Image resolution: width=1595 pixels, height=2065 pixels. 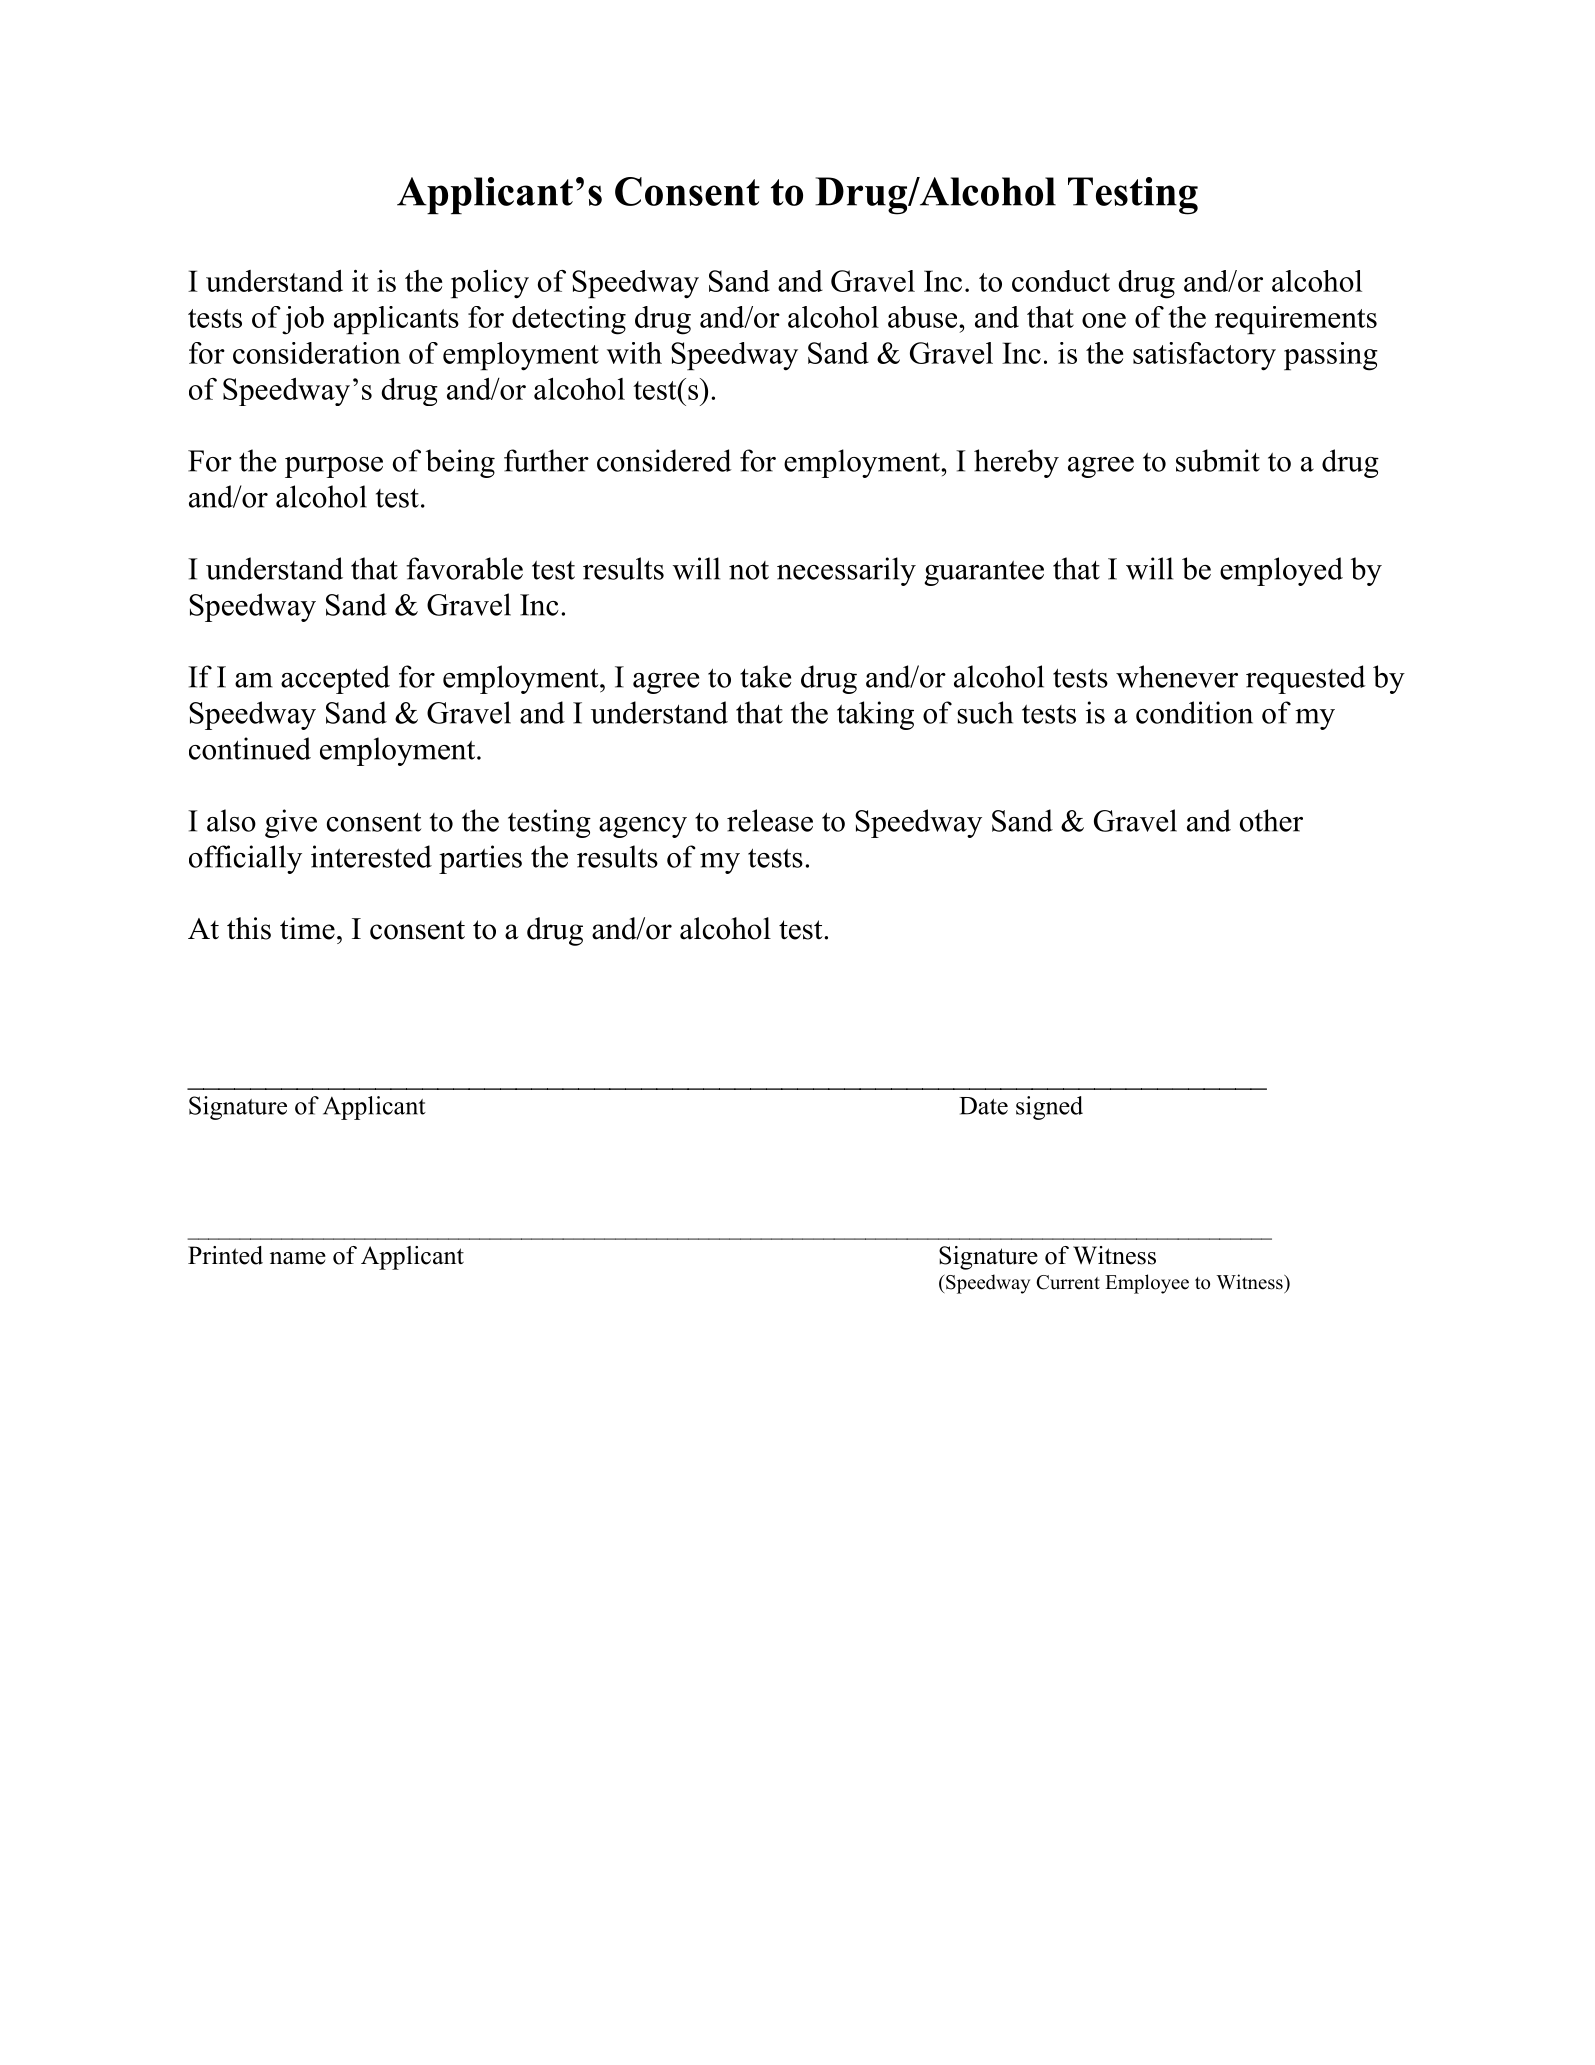 I want to click on one, so click(x=1104, y=320).
